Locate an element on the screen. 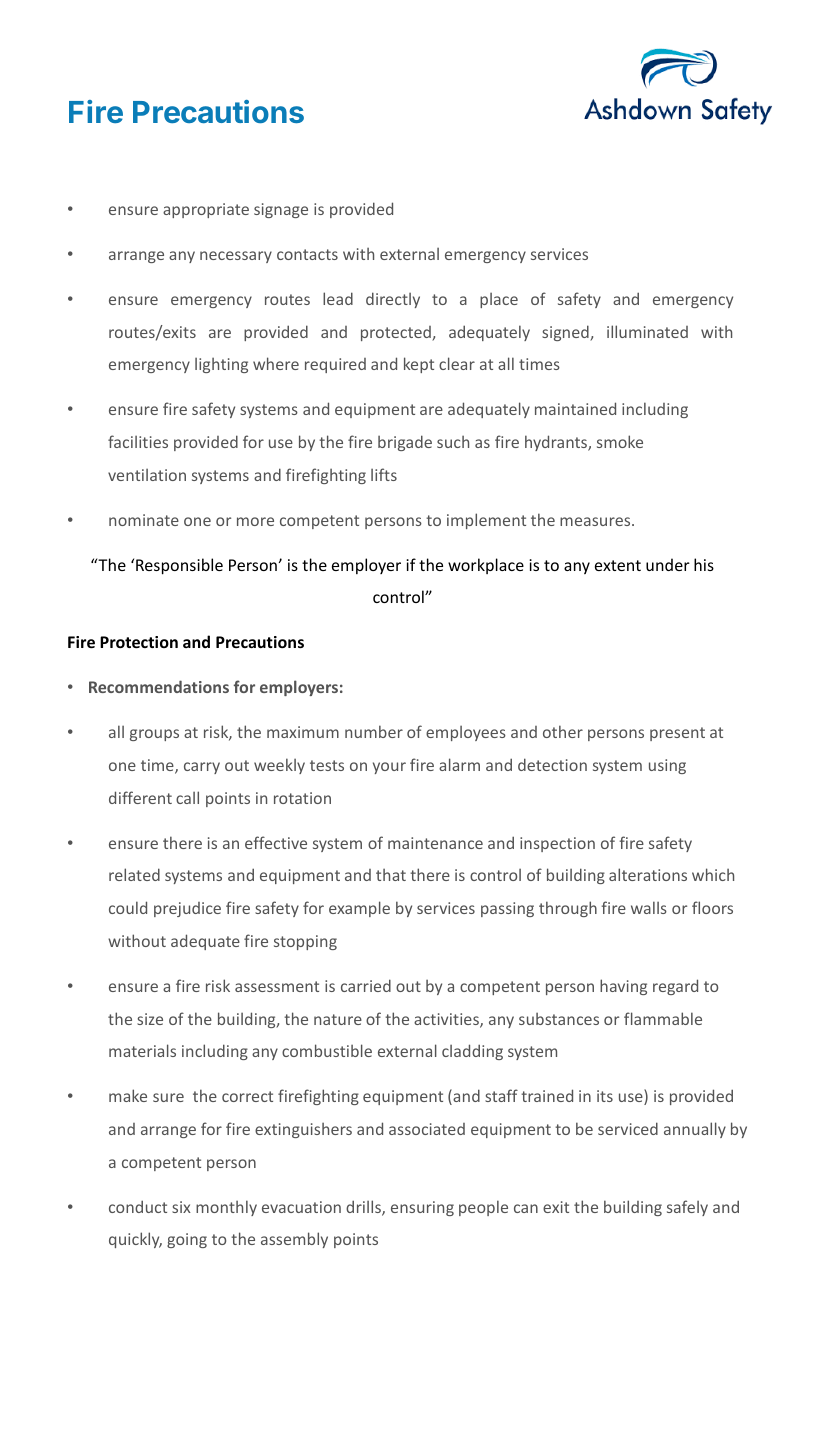 The height and width of the screenshot is (1456, 819). implement is located at coordinates (486, 521).
